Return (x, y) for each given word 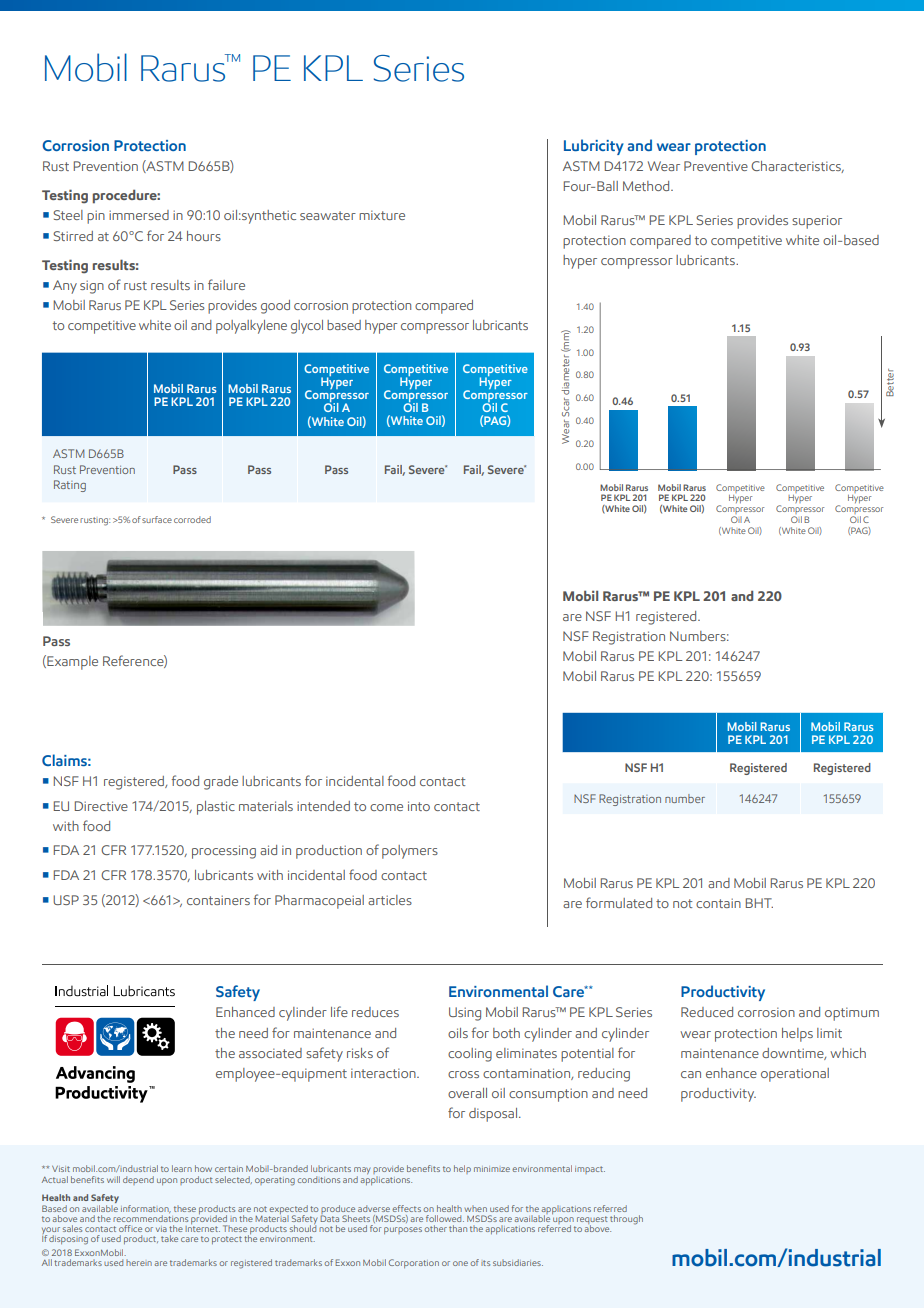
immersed (139, 215)
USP (66, 900)
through (626, 1220)
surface (157, 519)
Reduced (707, 1012)
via (161, 1229)
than (458, 1228)
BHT (759, 903)
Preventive (716, 166)
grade (221, 783)
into (419, 806)
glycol (307, 327)
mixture (382, 215)
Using (465, 1014)
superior (817, 222)
